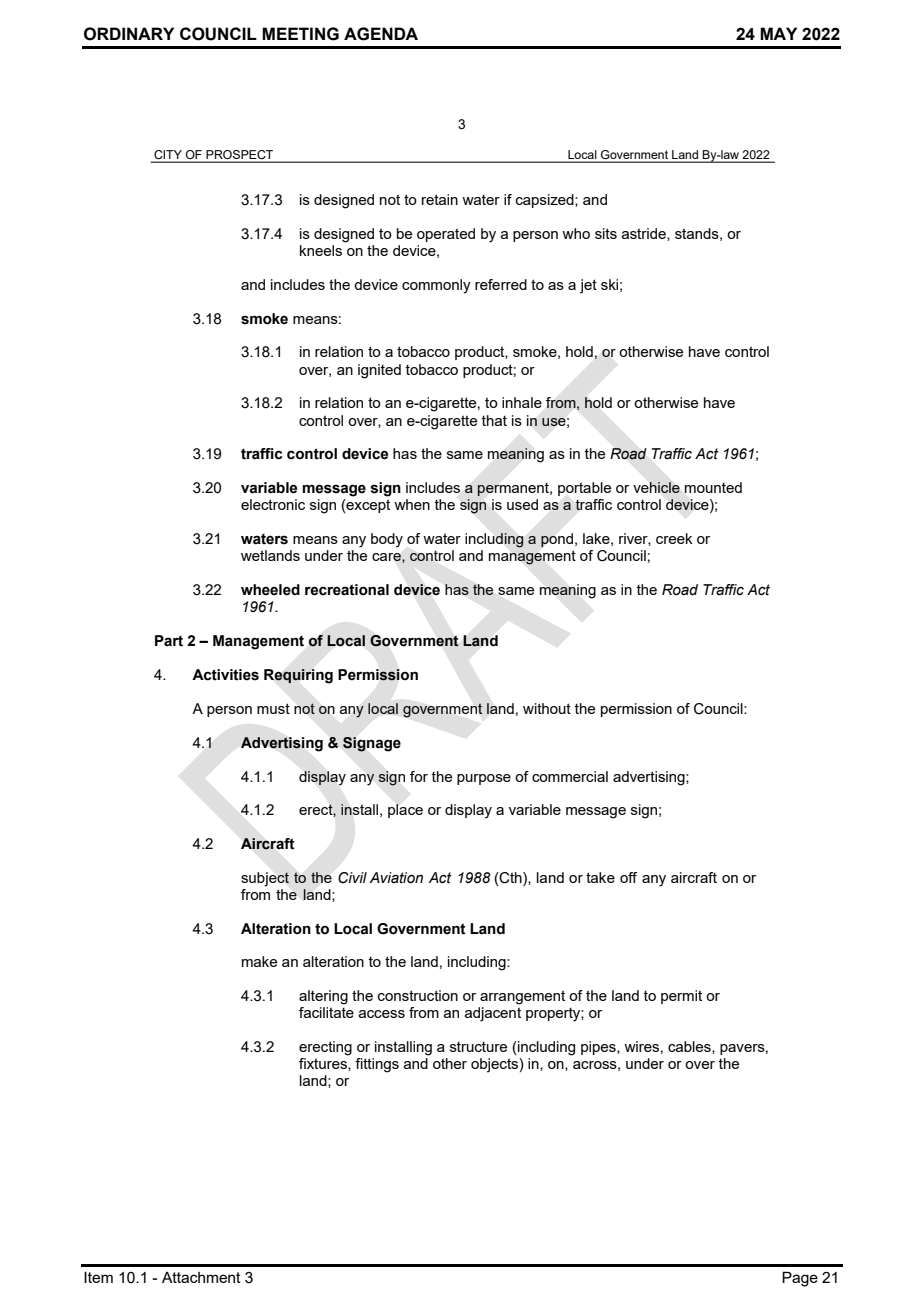 Image resolution: width=924 pixels, height=1308 pixels. Describe the element at coordinates (129, 34) in the document. I see `ORDINARY` at that location.
